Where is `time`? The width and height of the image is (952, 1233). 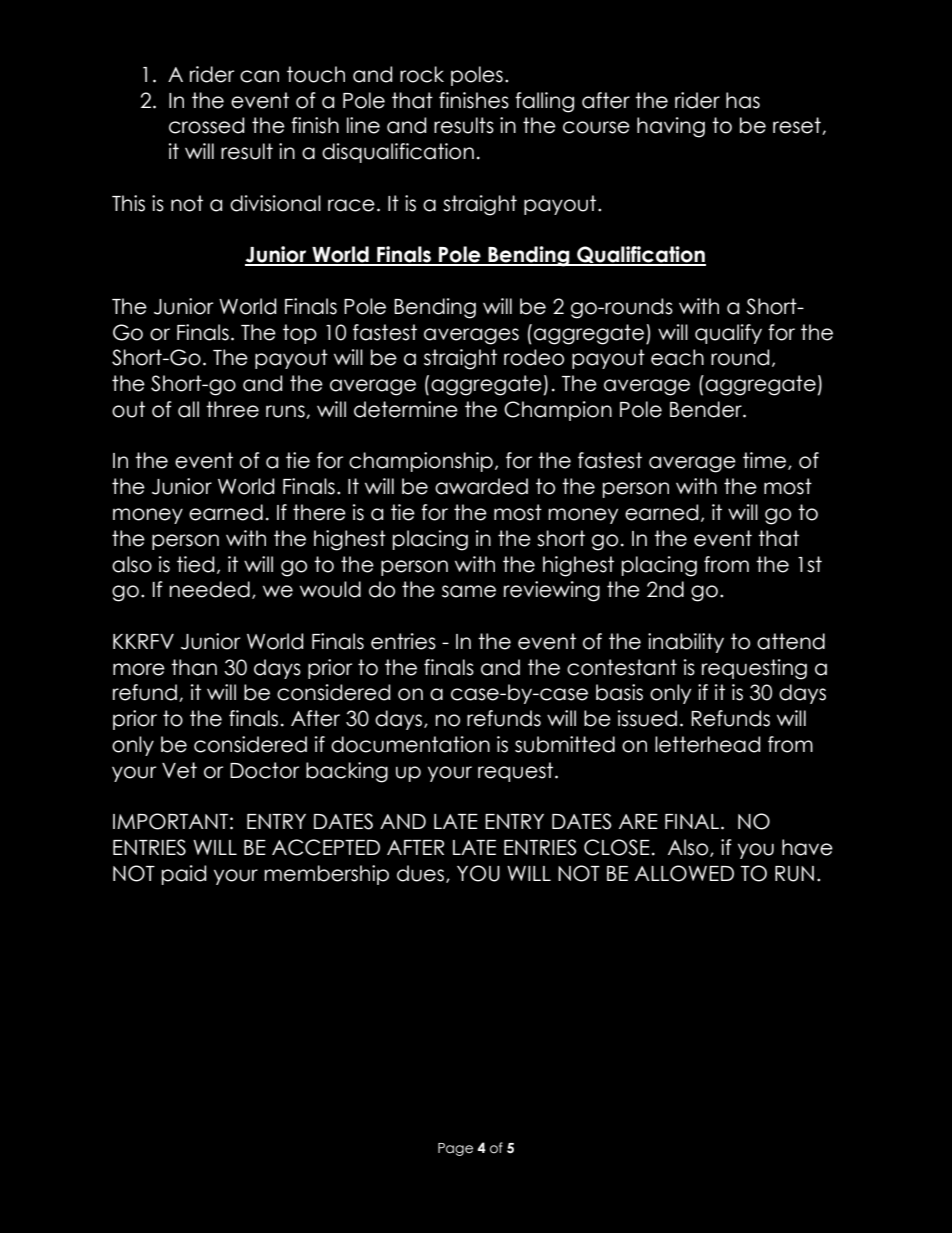 time is located at coordinates (764, 460).
